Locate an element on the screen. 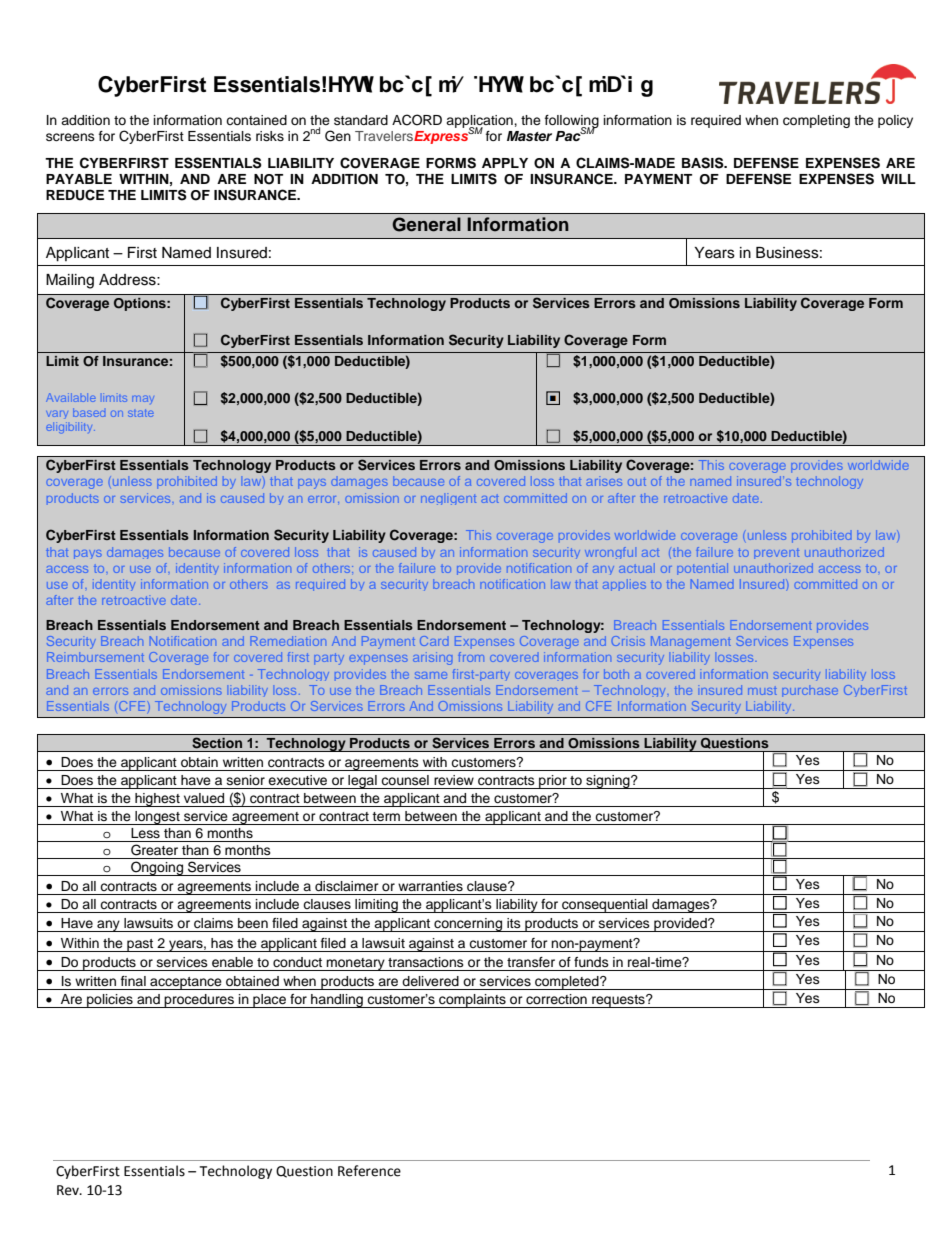  complaints is located at coordinates (472, 1001).
